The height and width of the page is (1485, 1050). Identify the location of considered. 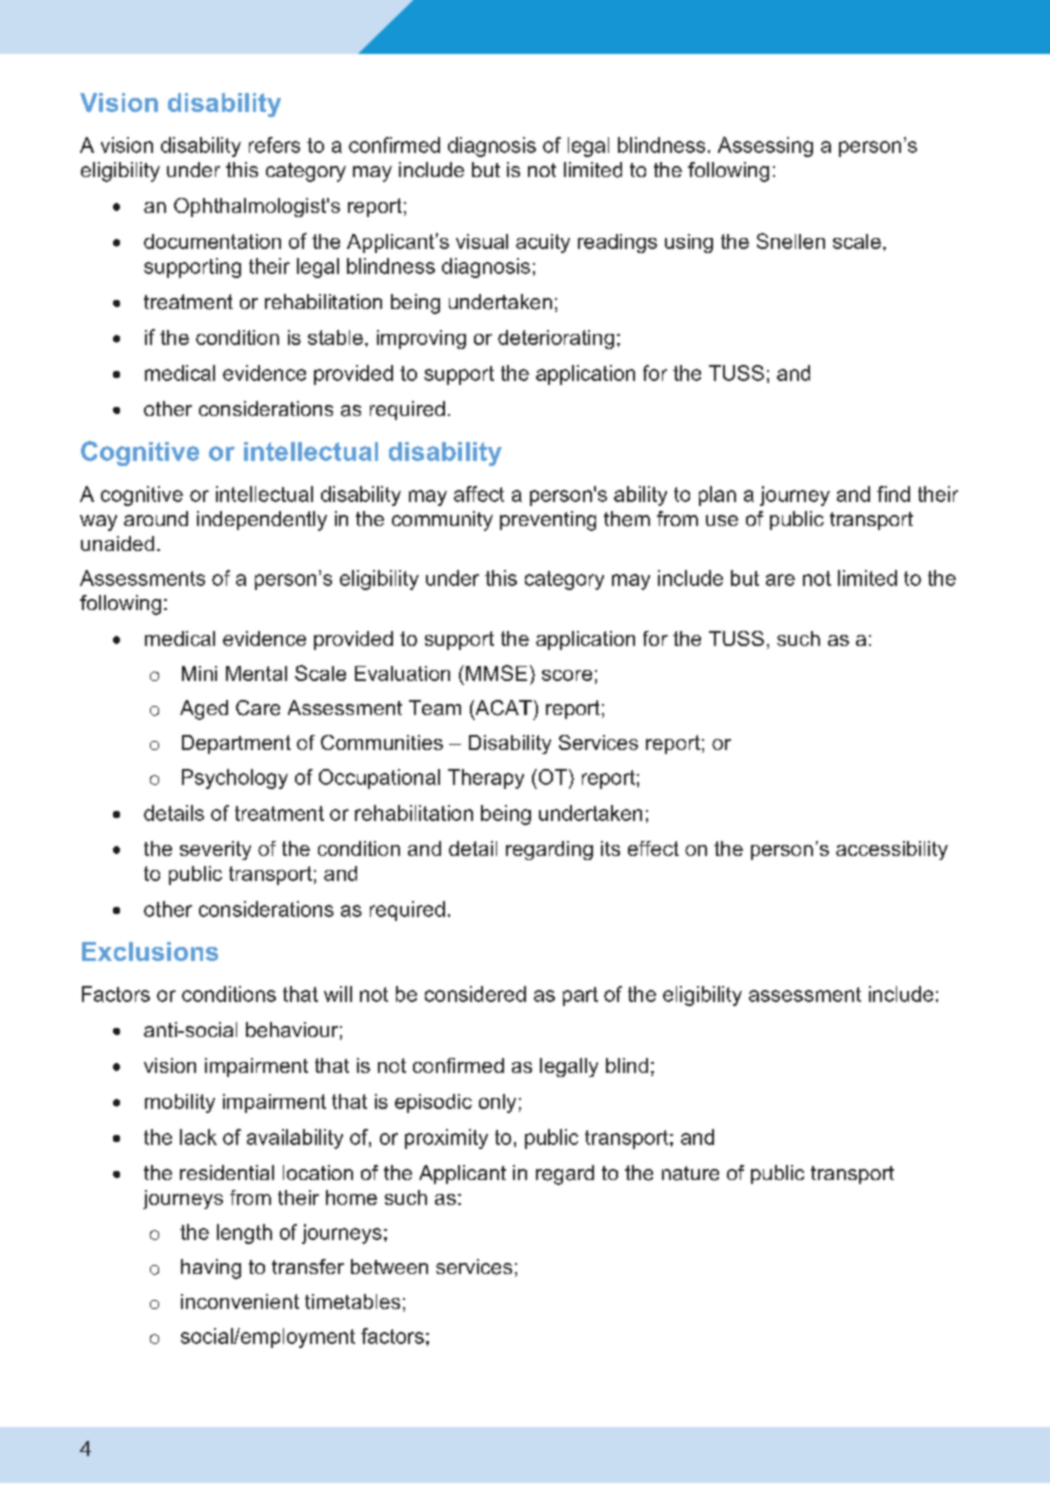
(475, 994).
